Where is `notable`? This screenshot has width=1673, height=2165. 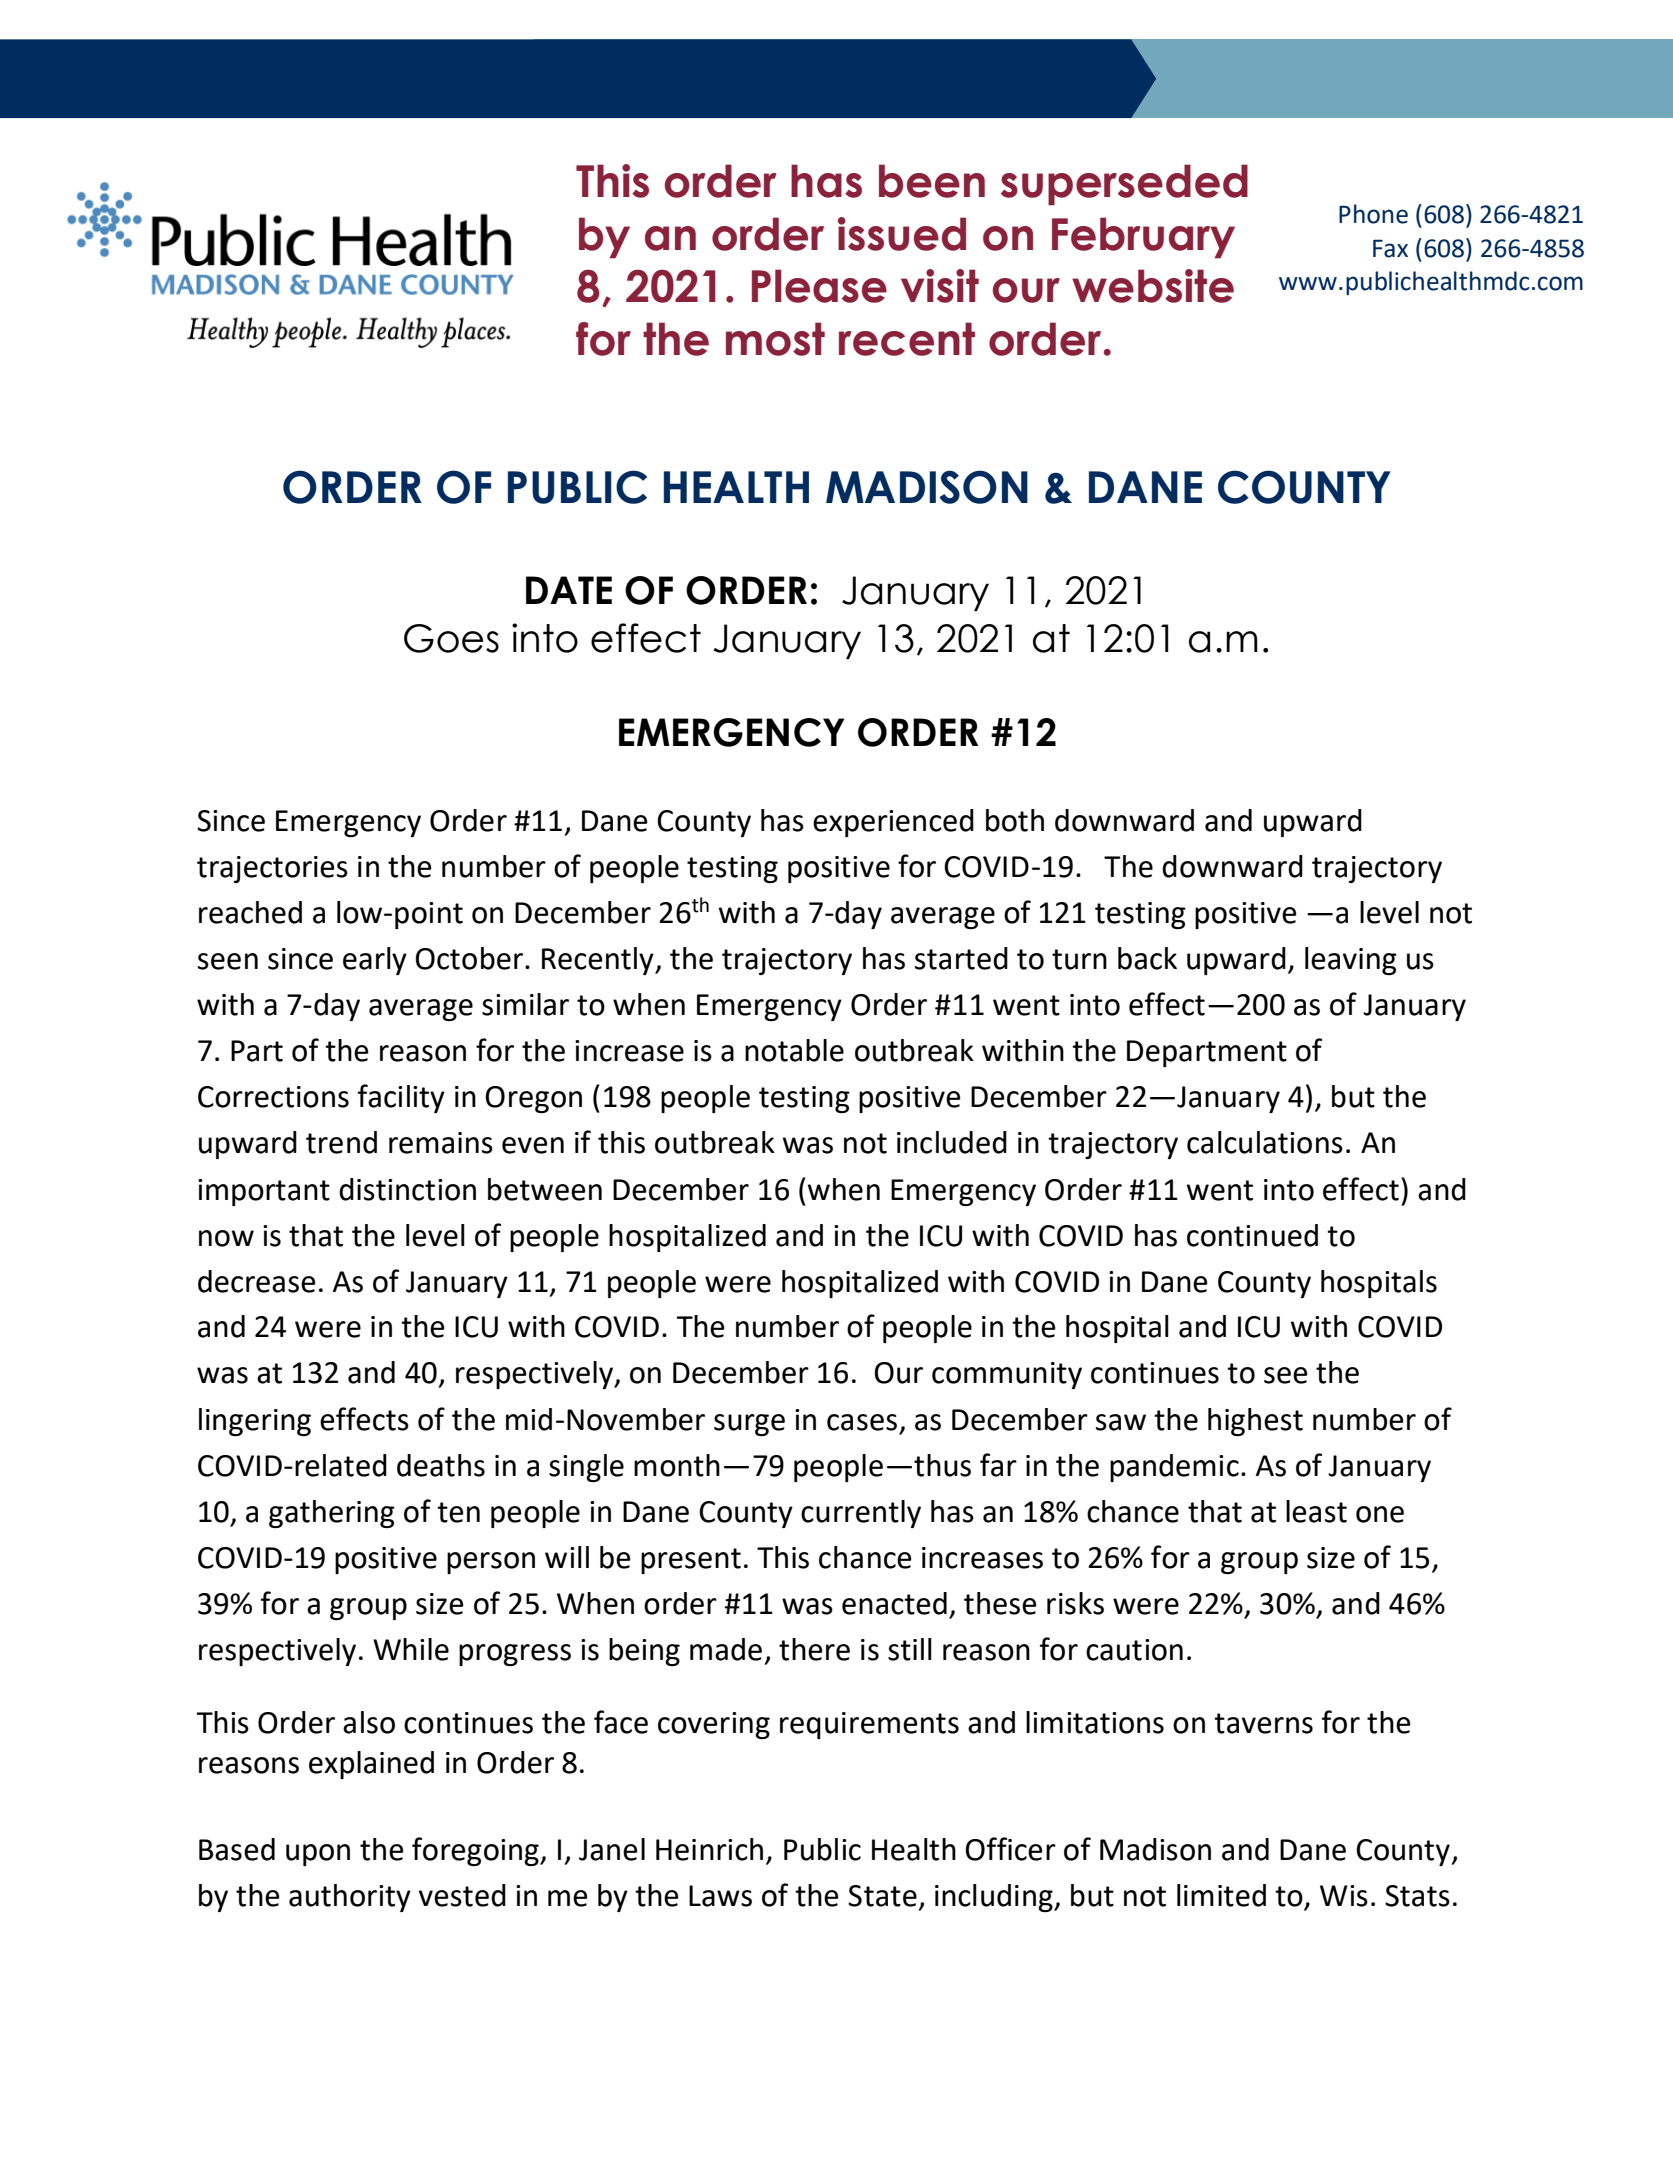
notable is located at coordinates (794, 1050).
